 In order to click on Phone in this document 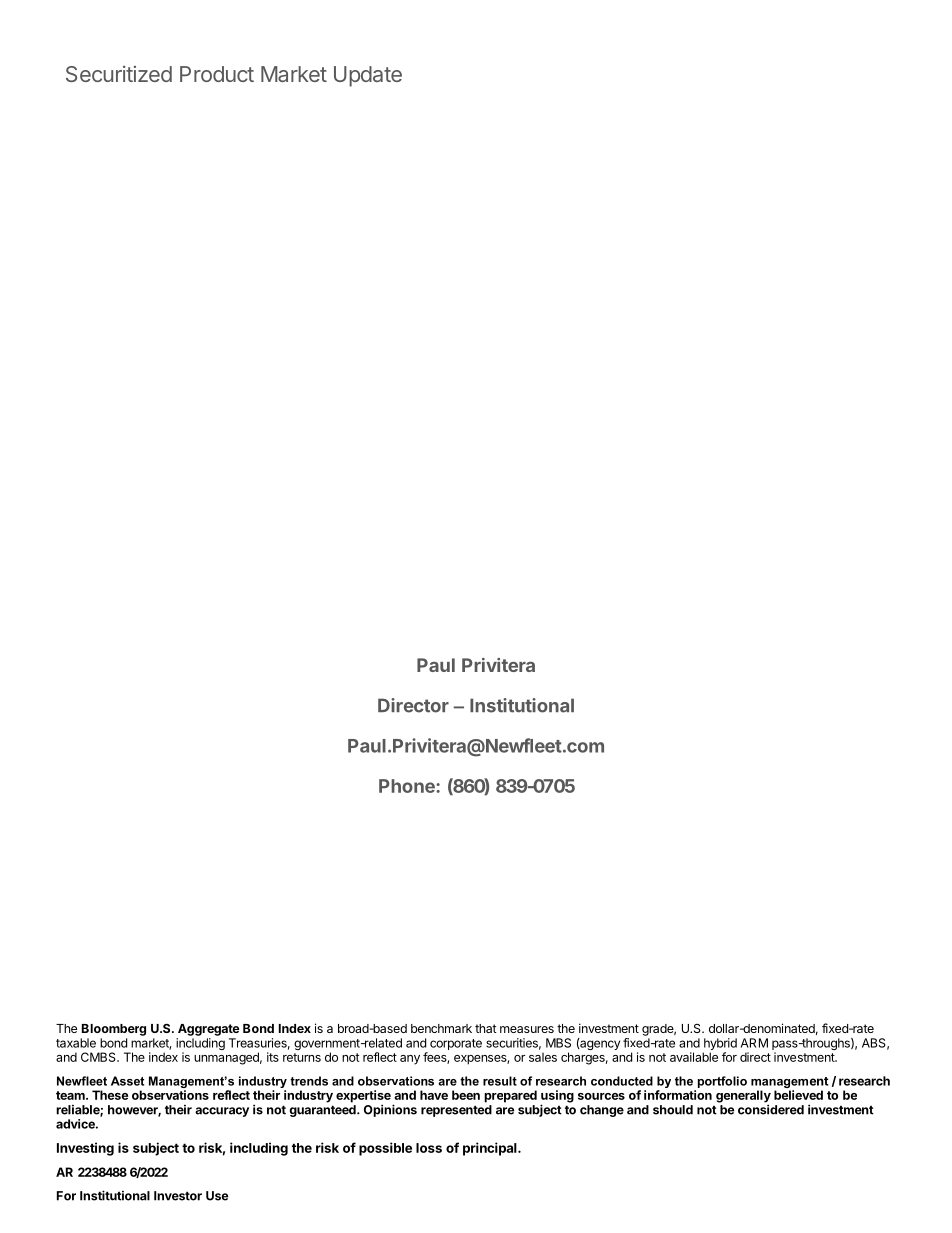, I will do `click(408, 786)`.
